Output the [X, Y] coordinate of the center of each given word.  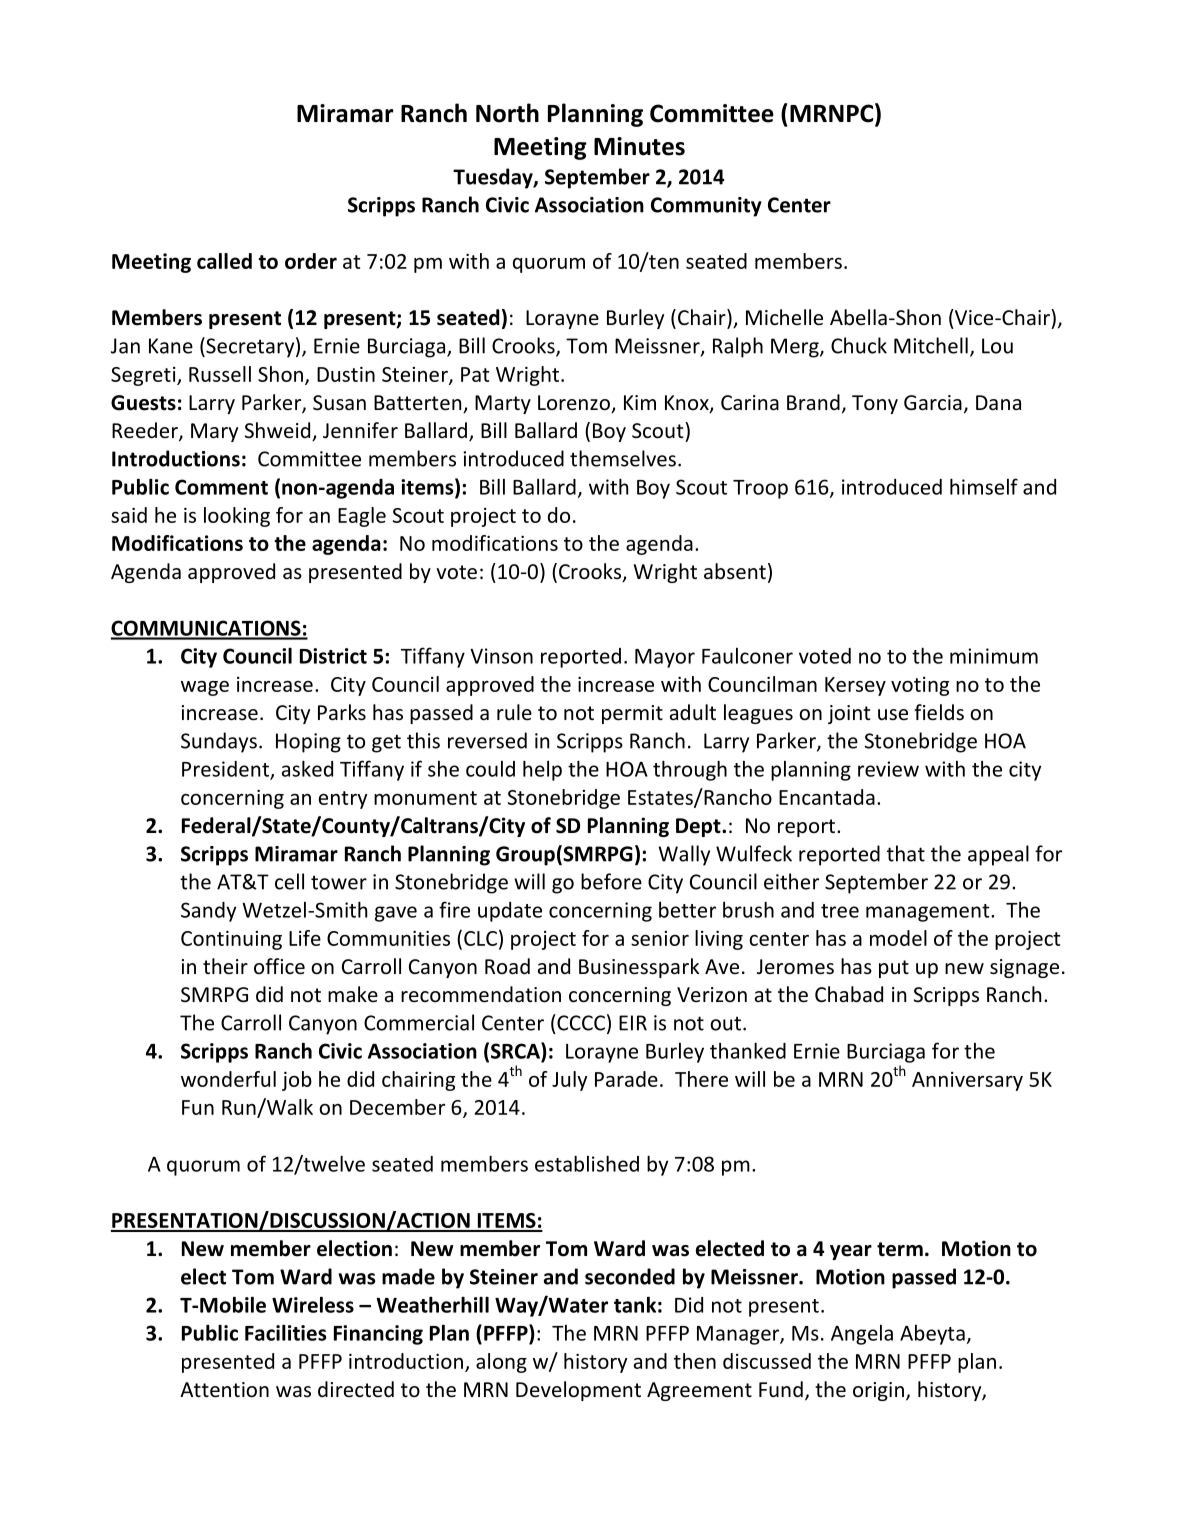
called [224, 261]
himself [984, 486]
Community [706, 207]
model [898, 938]
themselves [623, 458]
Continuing [231, 940]
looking [237, 517]
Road [507, 966]
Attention [224, 1390]
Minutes [639, 146]
